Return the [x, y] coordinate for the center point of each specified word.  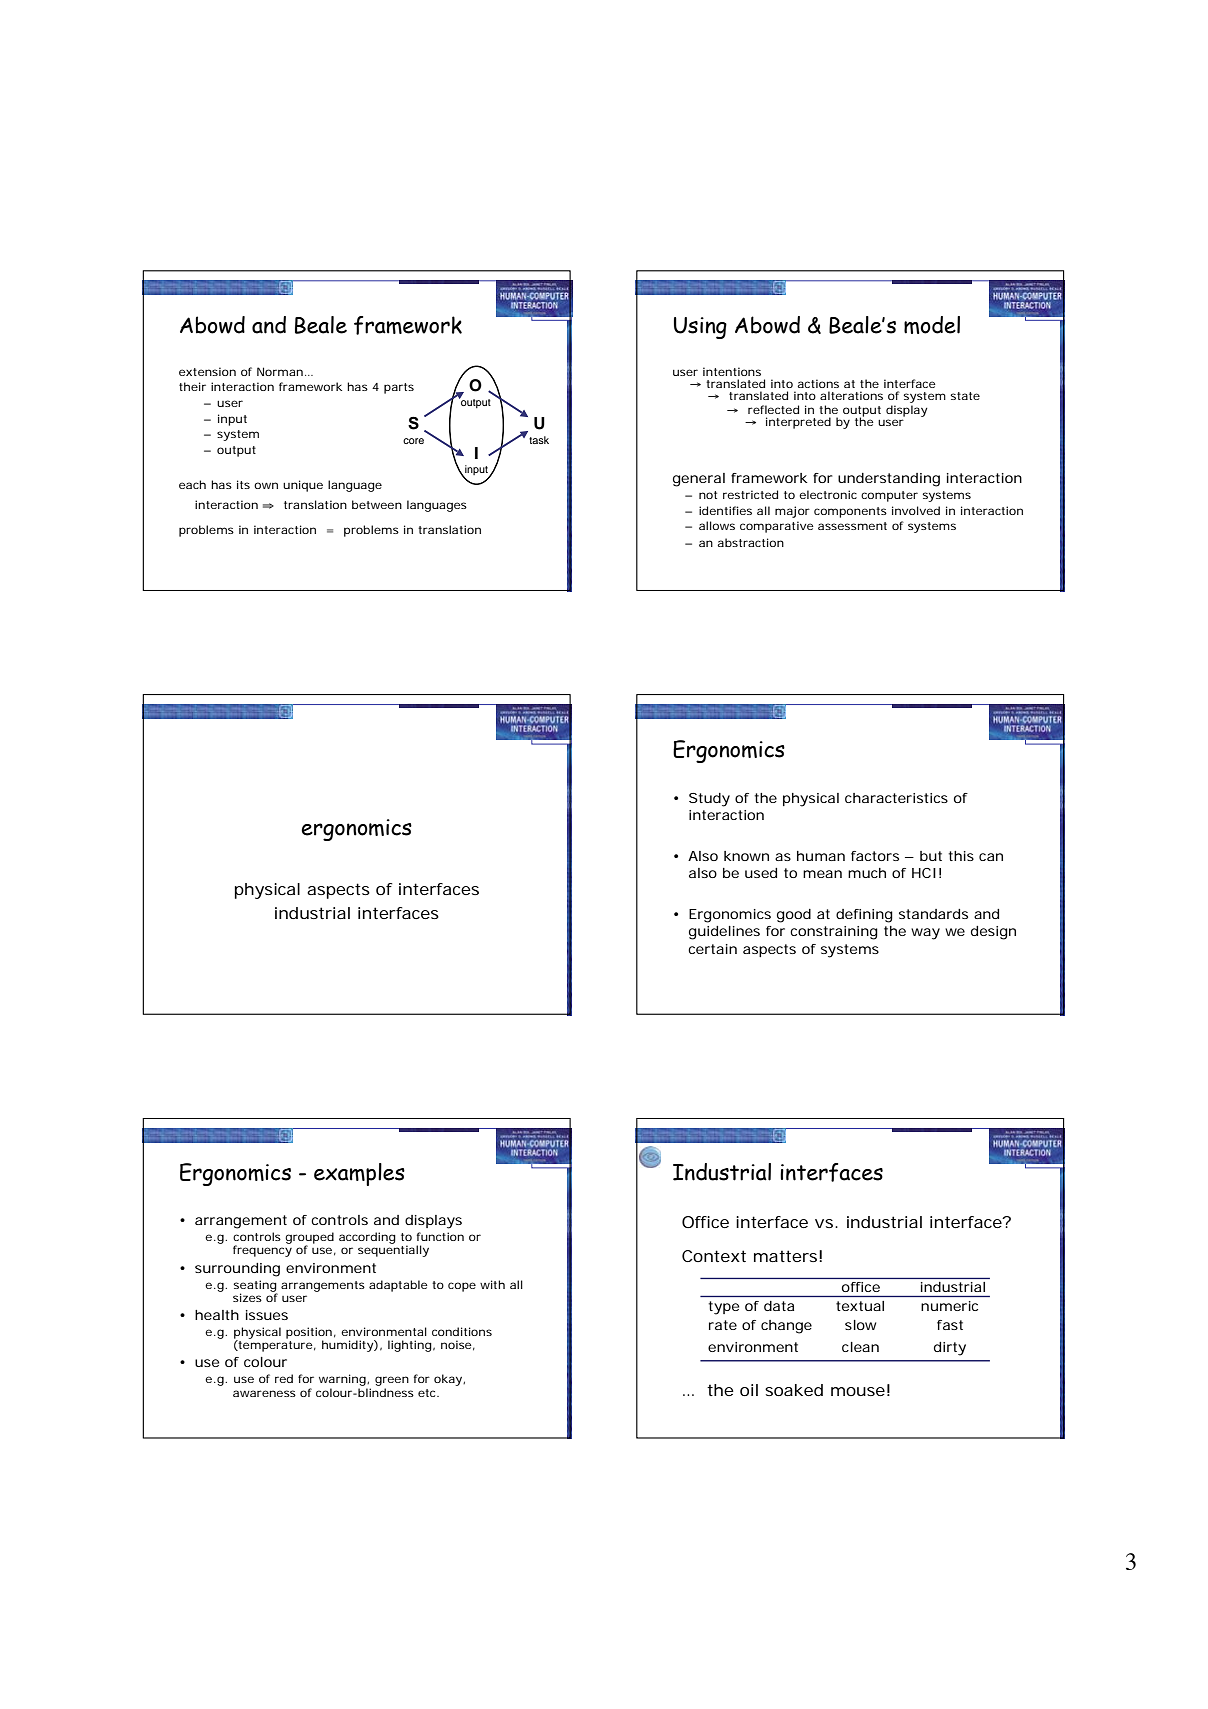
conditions [462, 1331]
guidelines [724, 933]
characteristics [896, 798]
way [925, 934]
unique [303, 486]
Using [700, 328]
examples [359, 1174]
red [284, 1378]
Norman [280, 371]
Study [709, 800]
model [932, 325]
